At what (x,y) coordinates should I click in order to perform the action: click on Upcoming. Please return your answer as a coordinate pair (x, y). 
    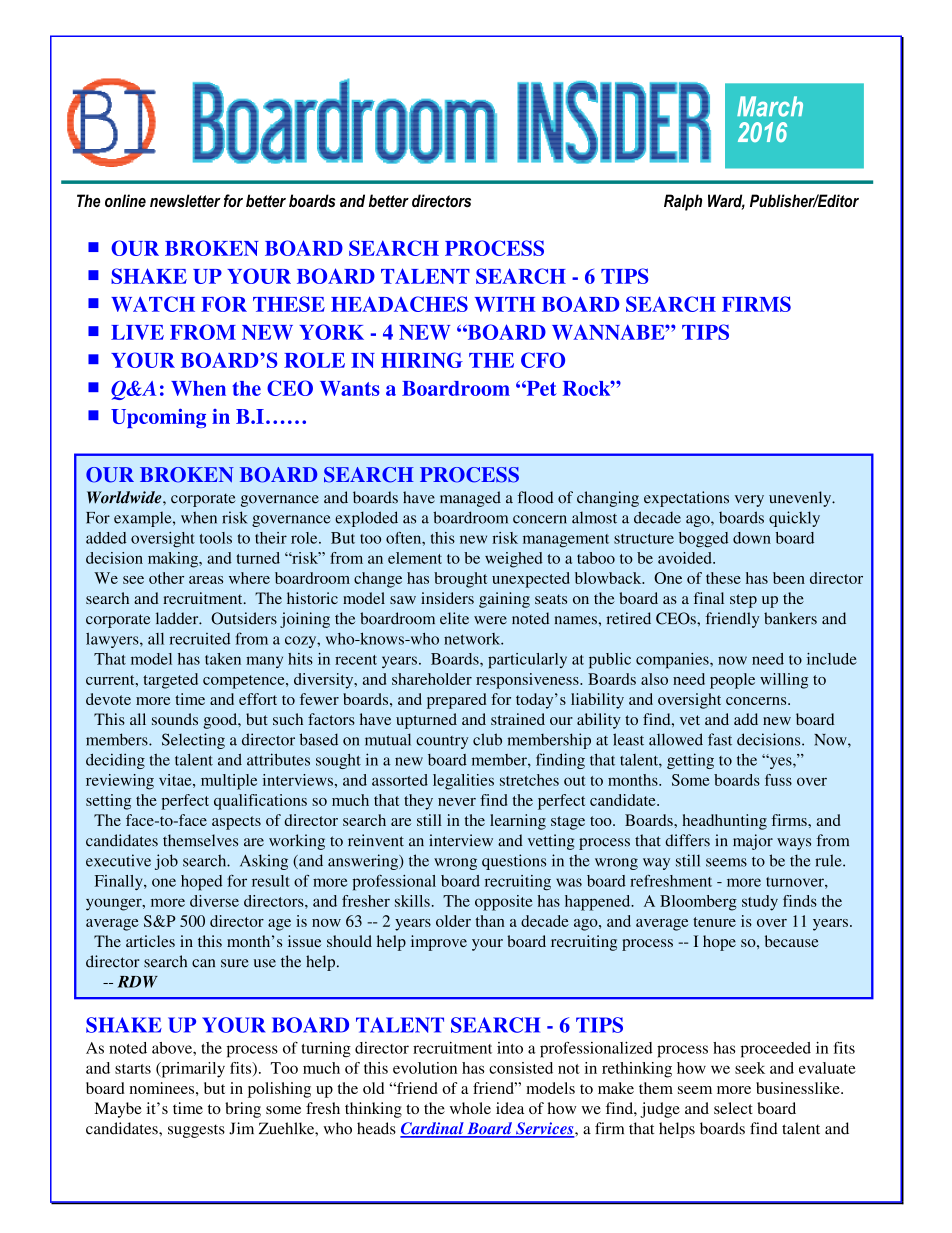
    Looking at the image, I should click on (158, 418).
